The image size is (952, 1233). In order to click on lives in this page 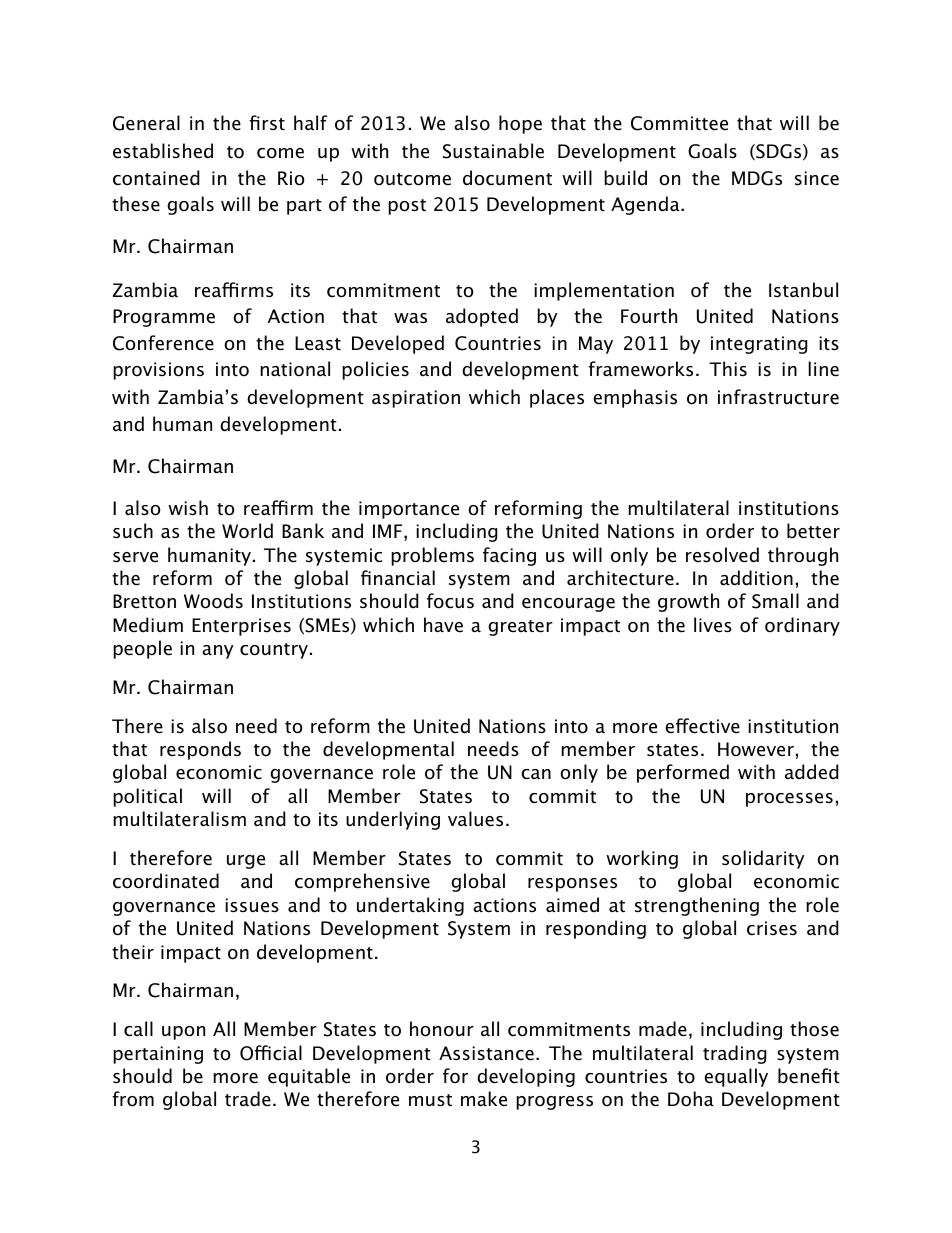, I will do `click(713, 625)`.
